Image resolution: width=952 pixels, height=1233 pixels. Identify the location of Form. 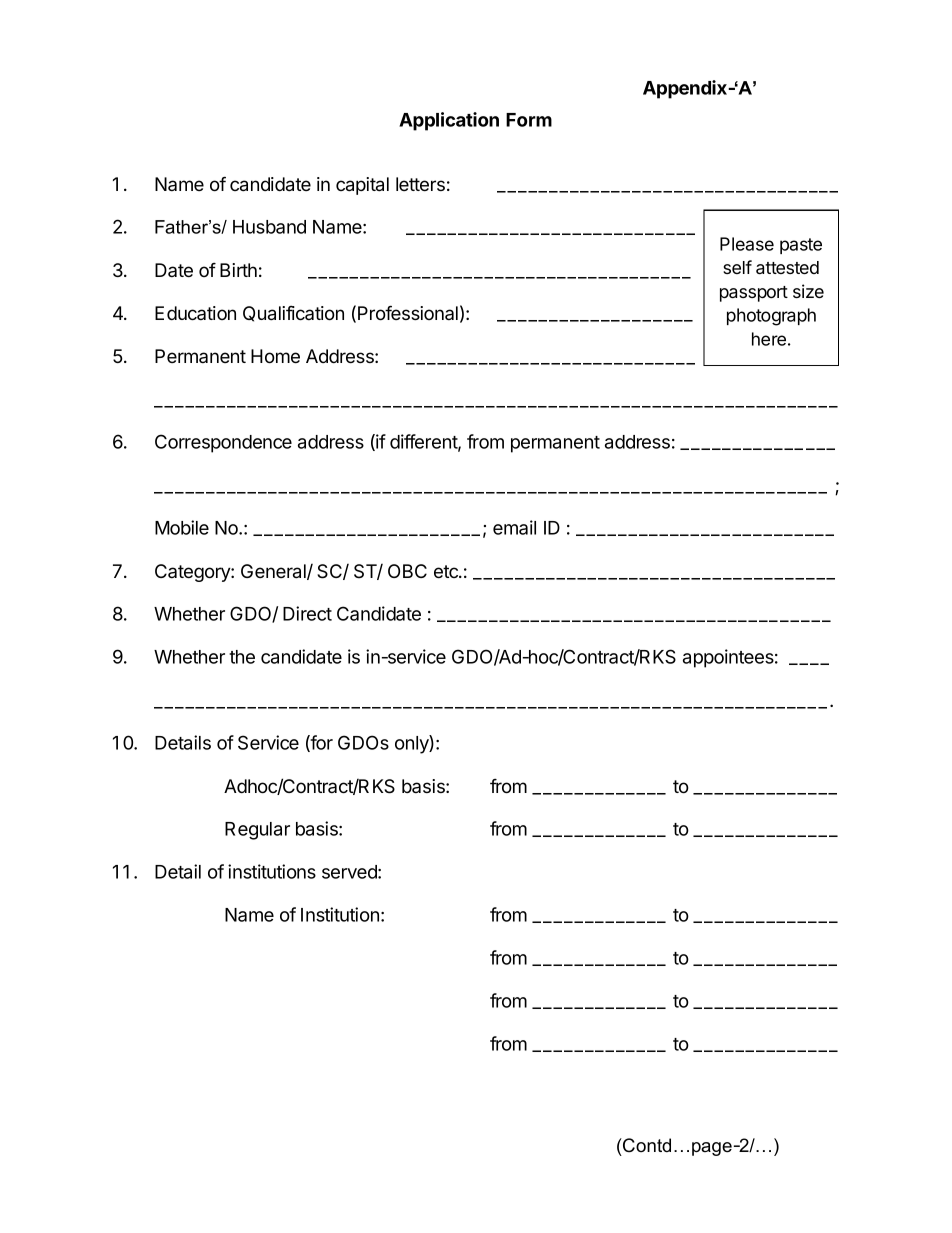
(529, 120).
